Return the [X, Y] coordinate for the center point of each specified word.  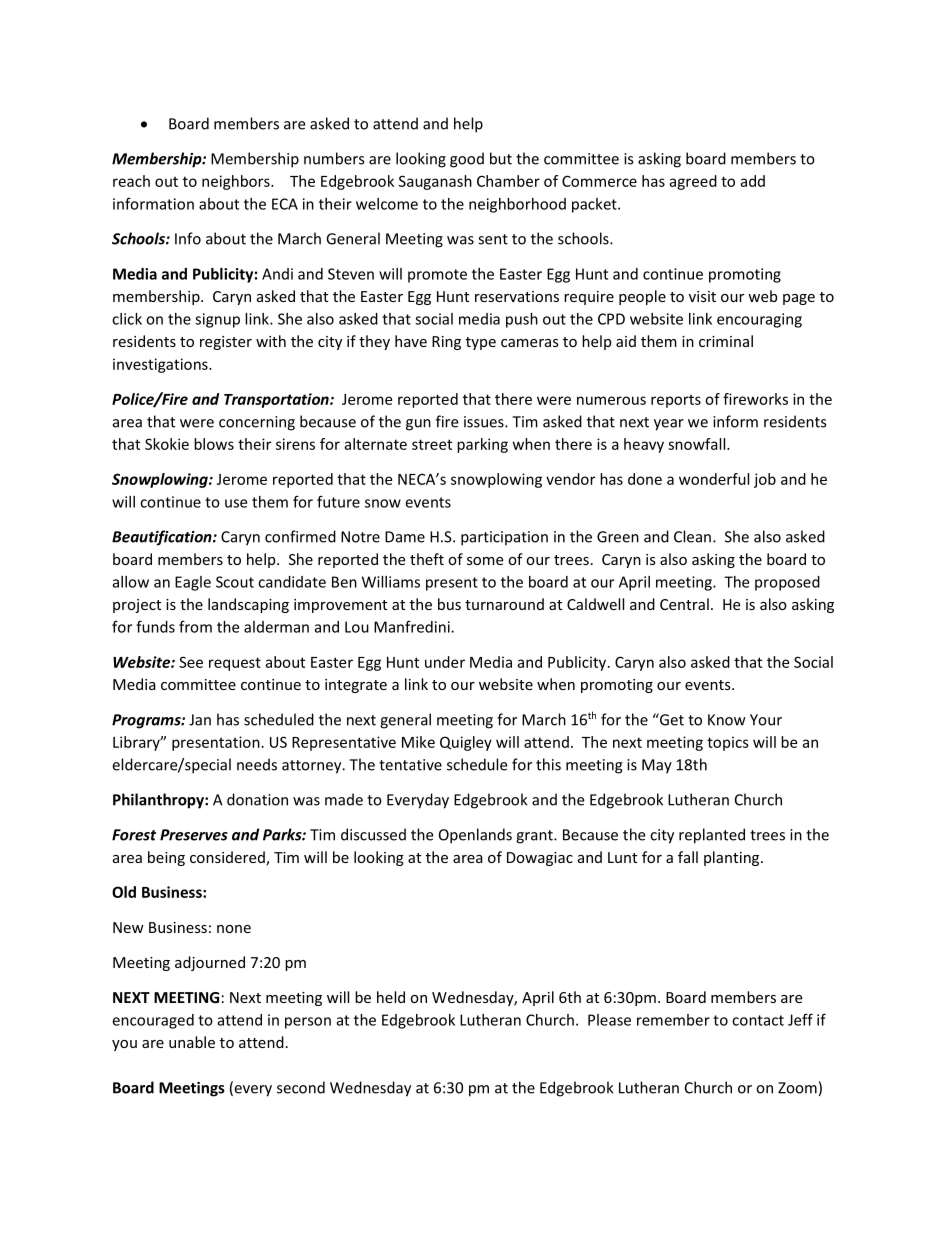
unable [192, 1042]
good [467, 160]
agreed [693, 182]
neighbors [237, 182]
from [195, 626]
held [391, 997]
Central [684, 604]
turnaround [504, 604]
